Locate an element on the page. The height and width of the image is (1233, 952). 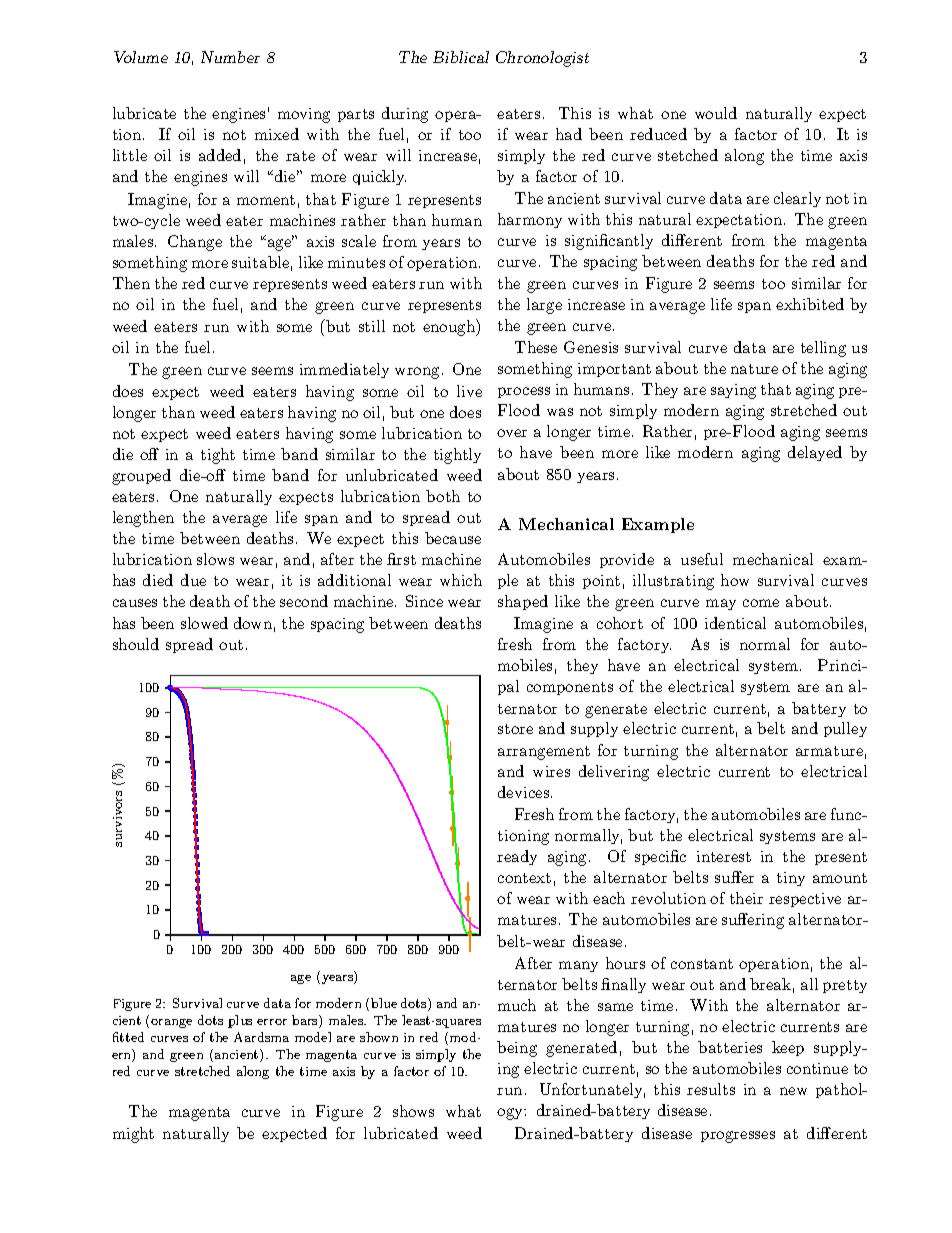
due is located at coordinates (193, 580).
